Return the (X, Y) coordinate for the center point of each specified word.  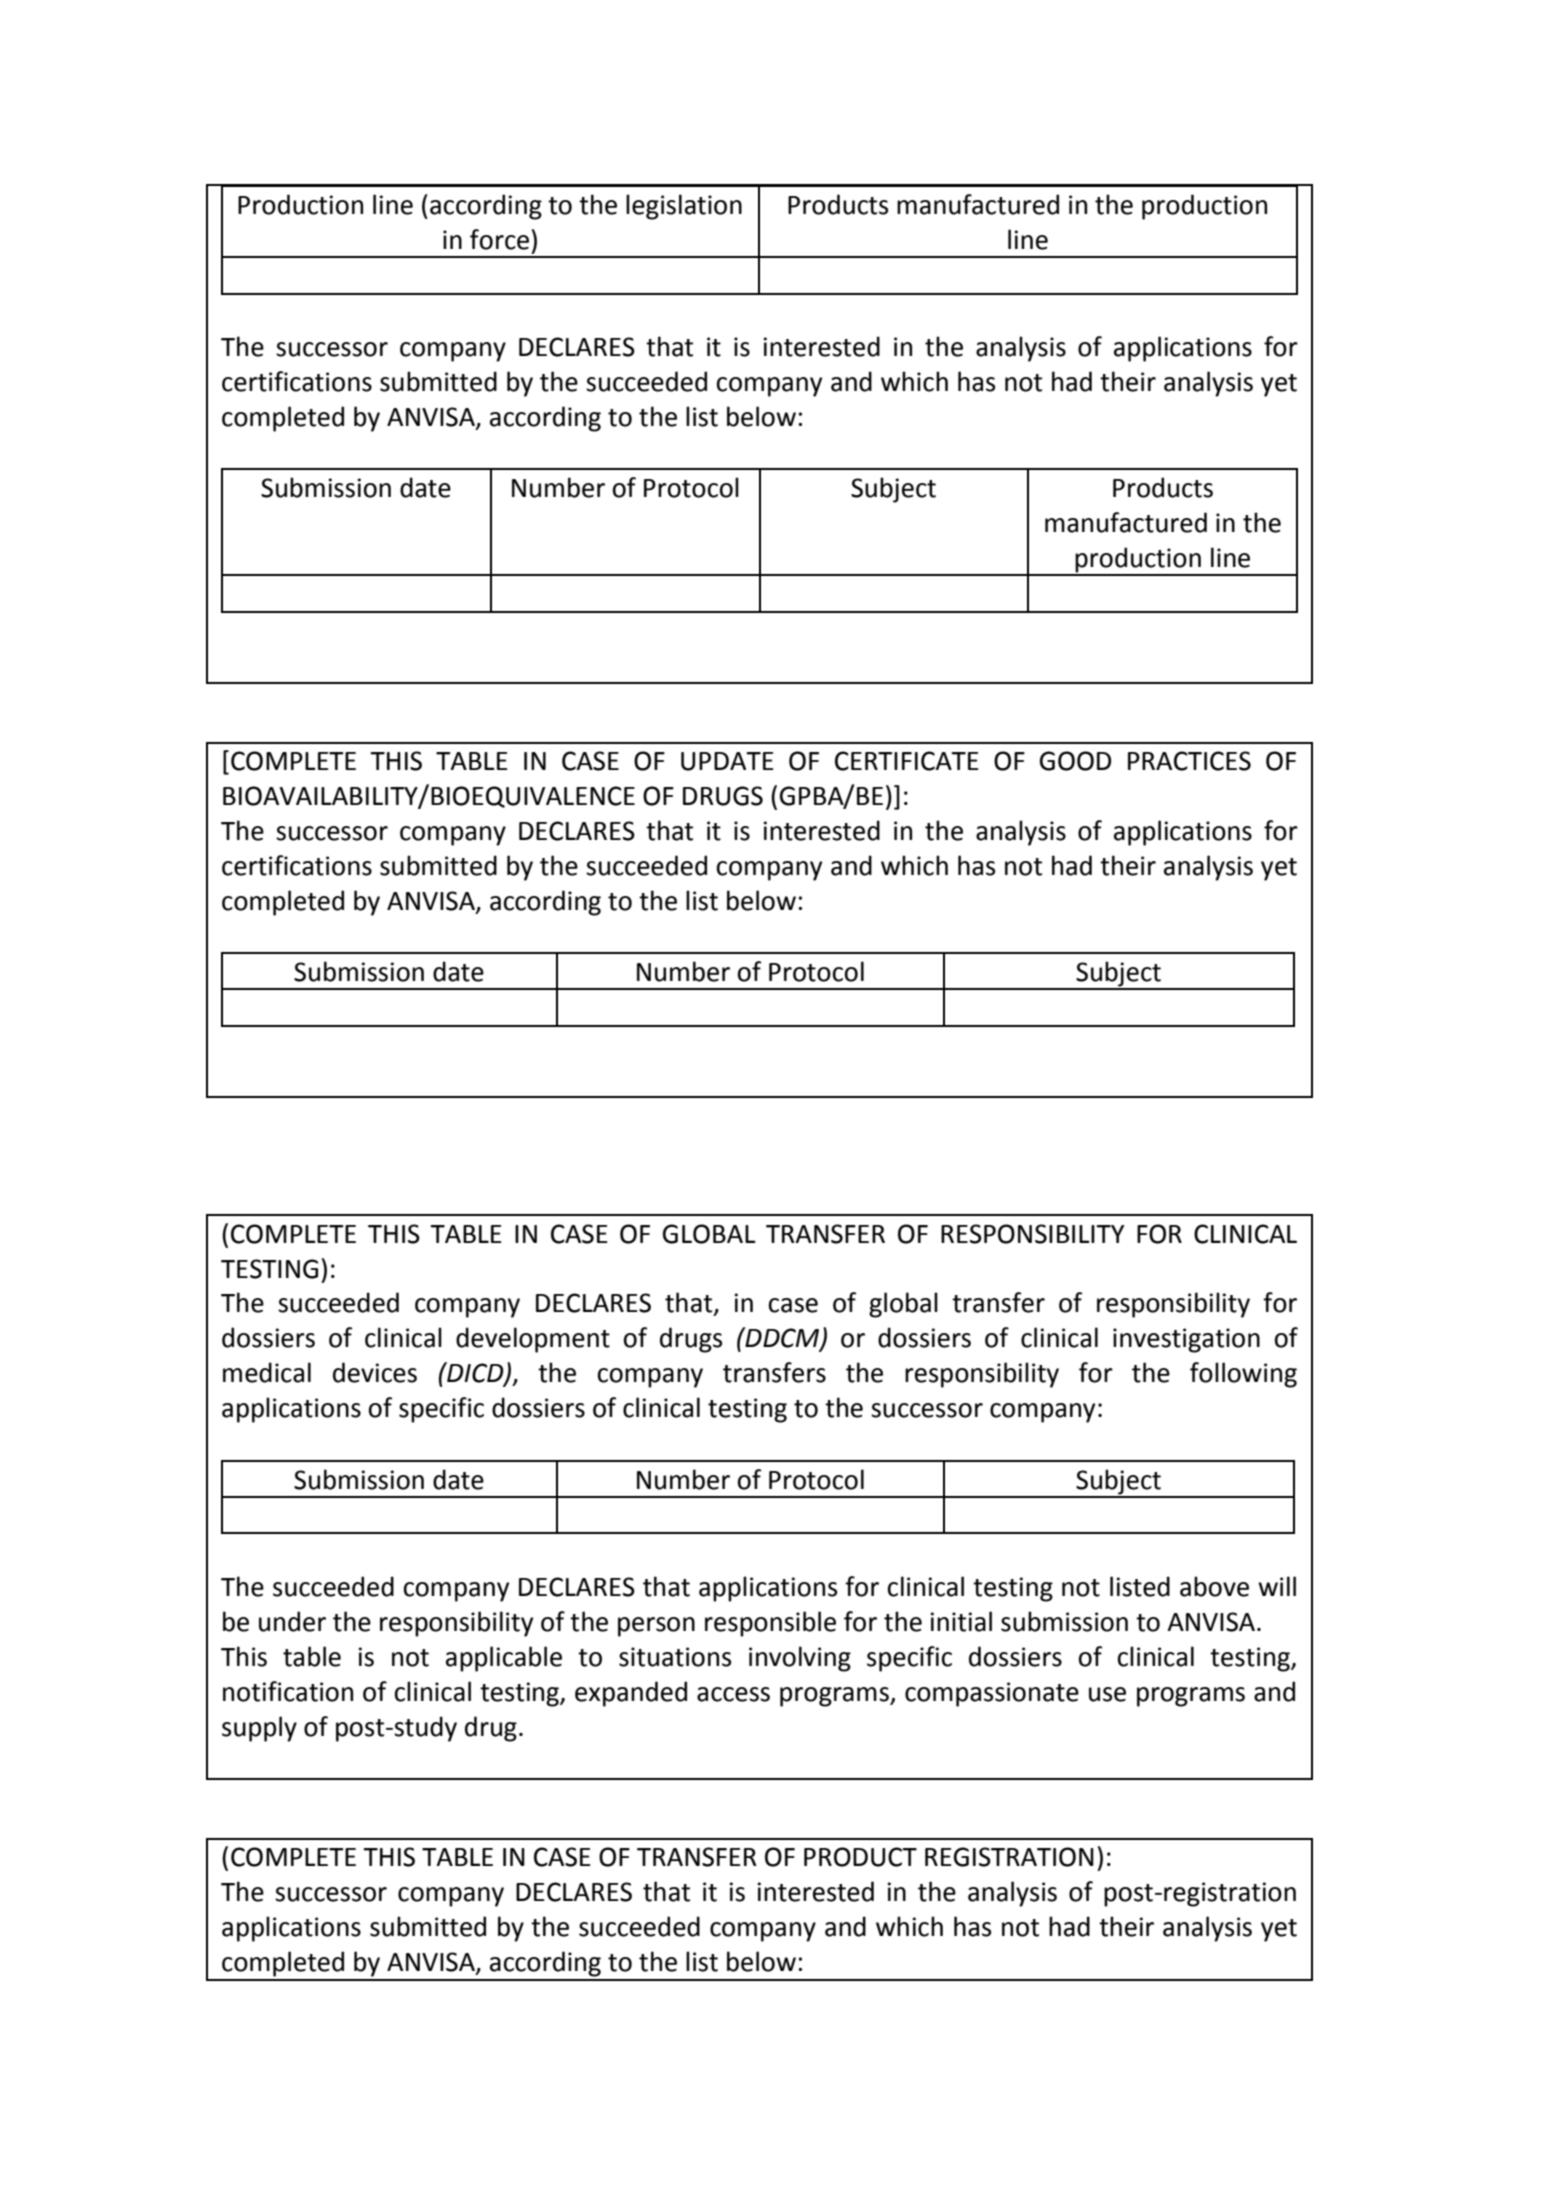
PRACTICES (1189, 761)
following (1243, 1375)
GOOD (1075, 761)
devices (375, 1372)
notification (288, 1691)
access (733, 1694)
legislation (684, 207)
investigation (1186, 1340)
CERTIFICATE (907, 761)
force (501, 239)
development (533, 1340)
